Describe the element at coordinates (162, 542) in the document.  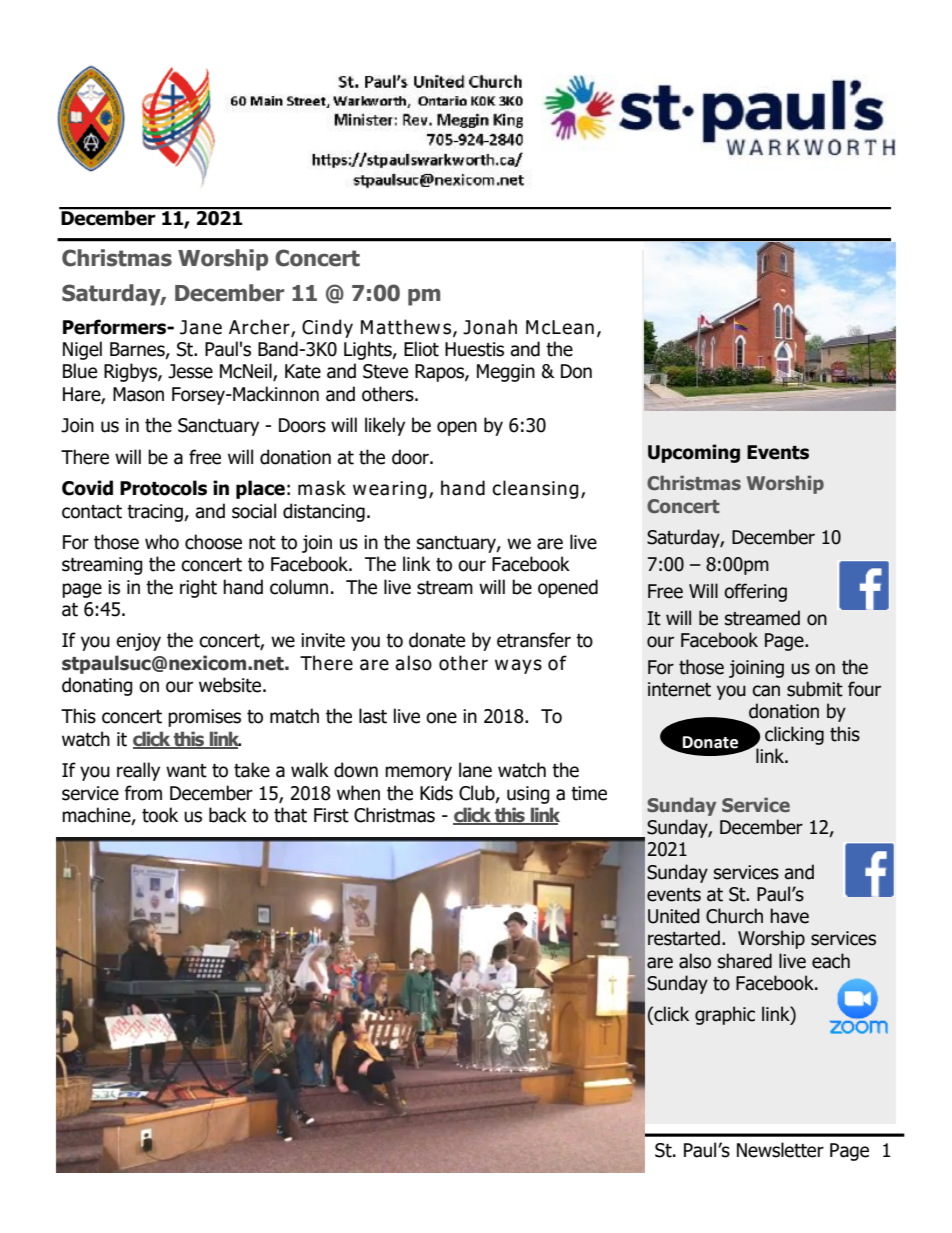
I see `who` at that location.
